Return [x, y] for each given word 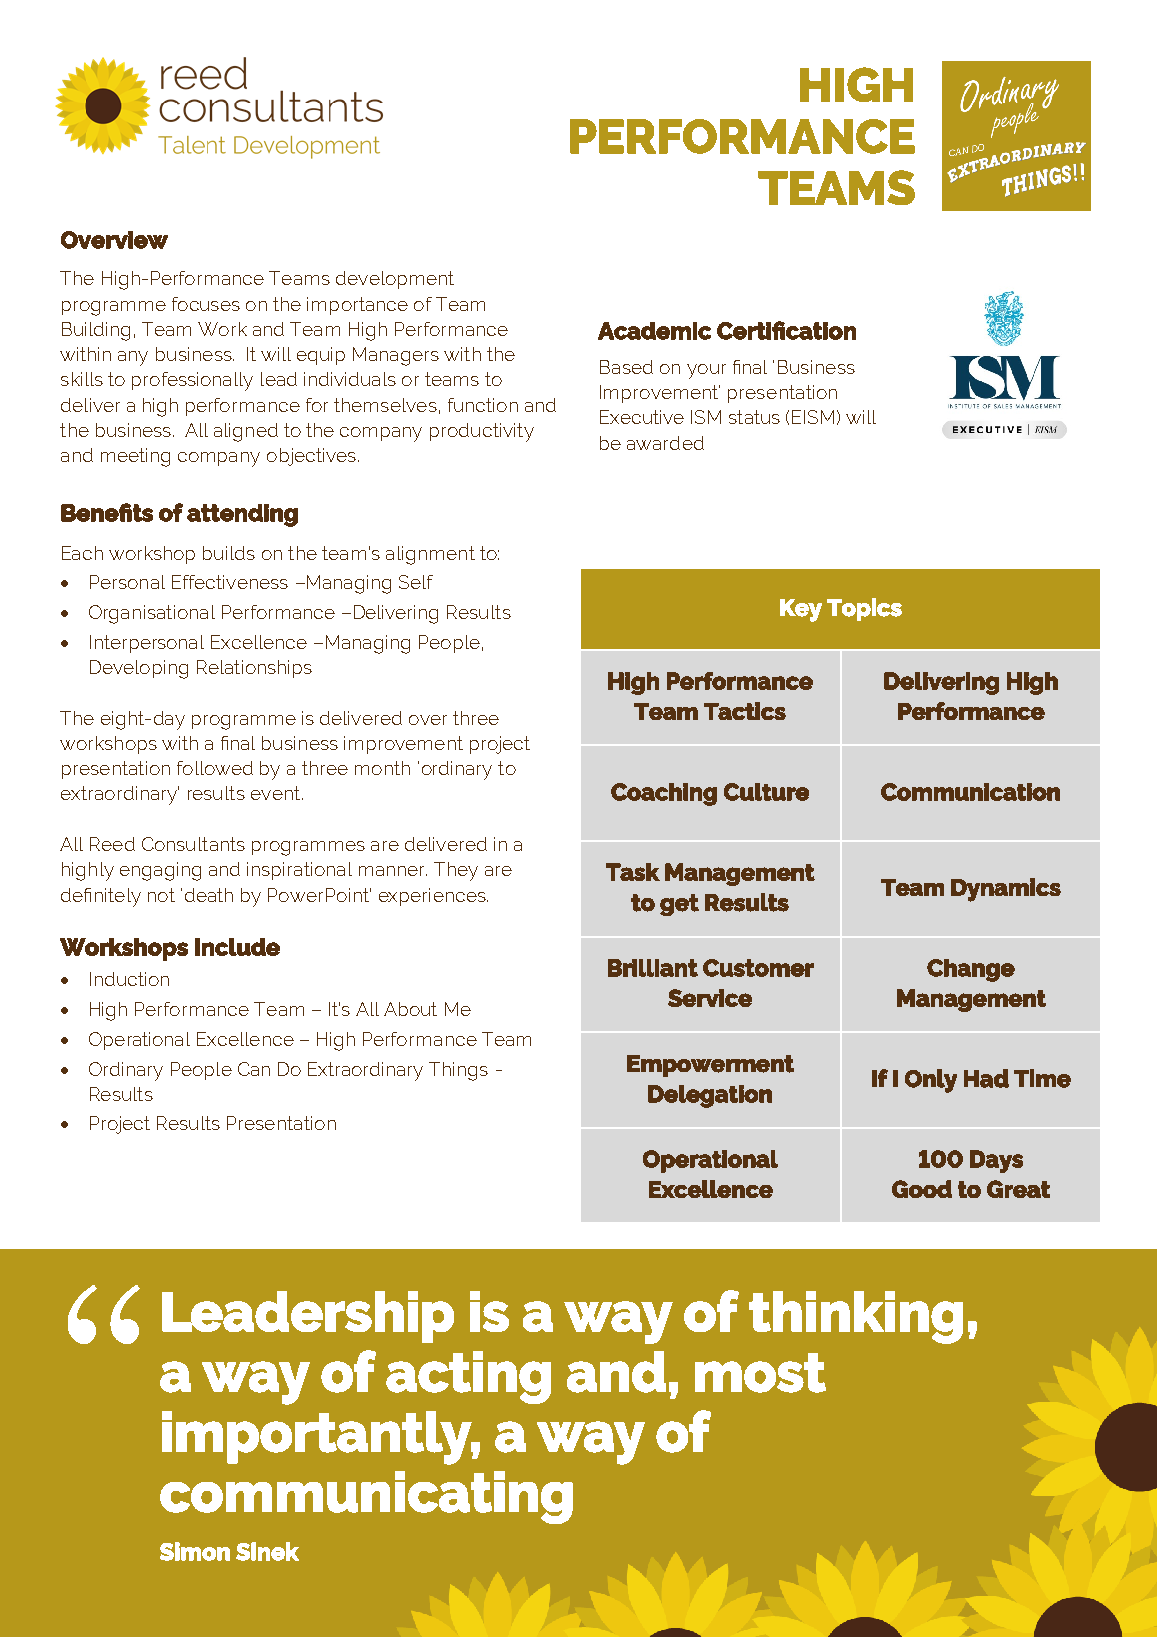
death [209, 895]
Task [633, 872]
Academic [654, 331]
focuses [206, 304]
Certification [786, 330]
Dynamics [1006, 890]
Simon [195, 1551]
